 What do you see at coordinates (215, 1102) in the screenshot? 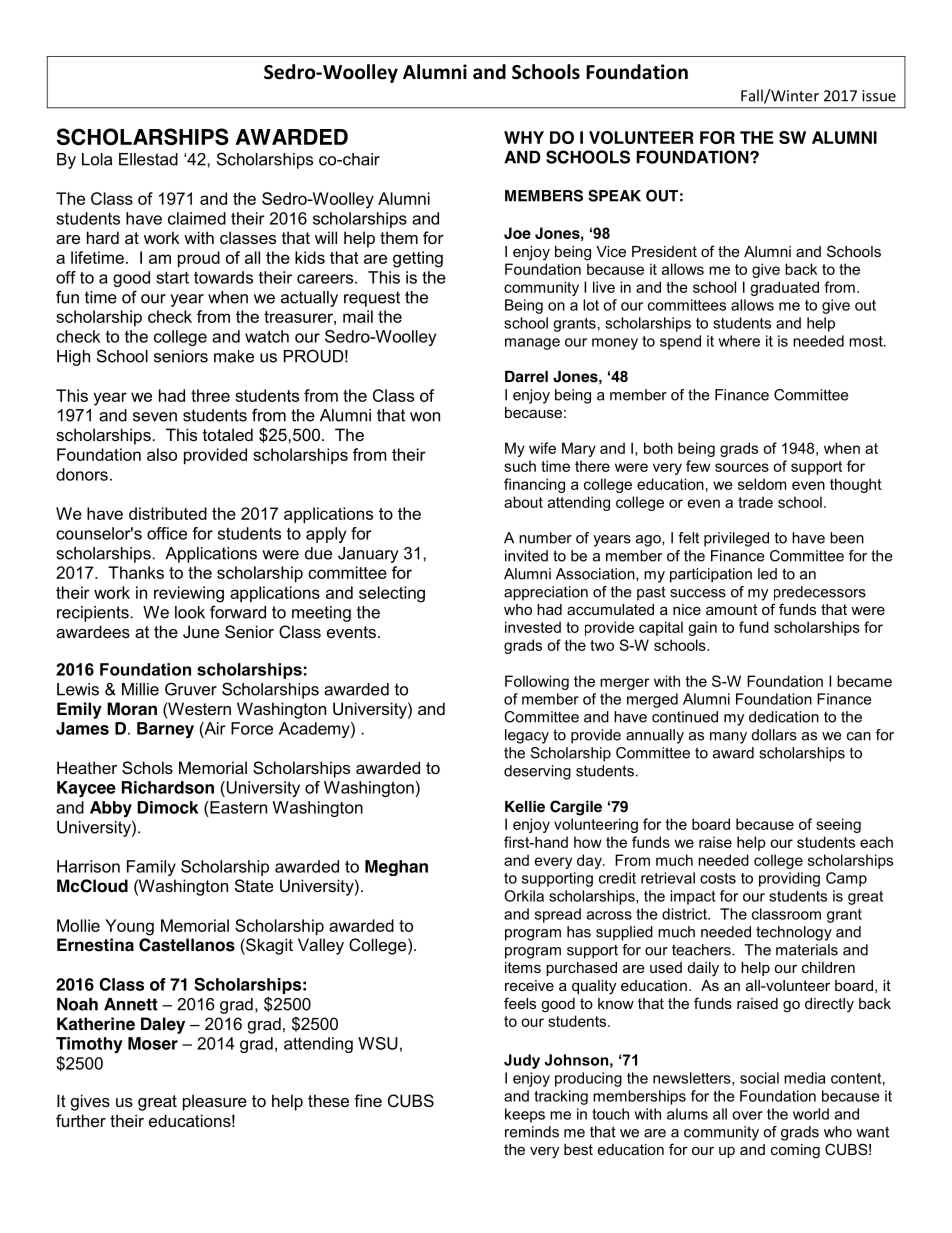
I see `pleasure` at bounding box center [215, 1102].
